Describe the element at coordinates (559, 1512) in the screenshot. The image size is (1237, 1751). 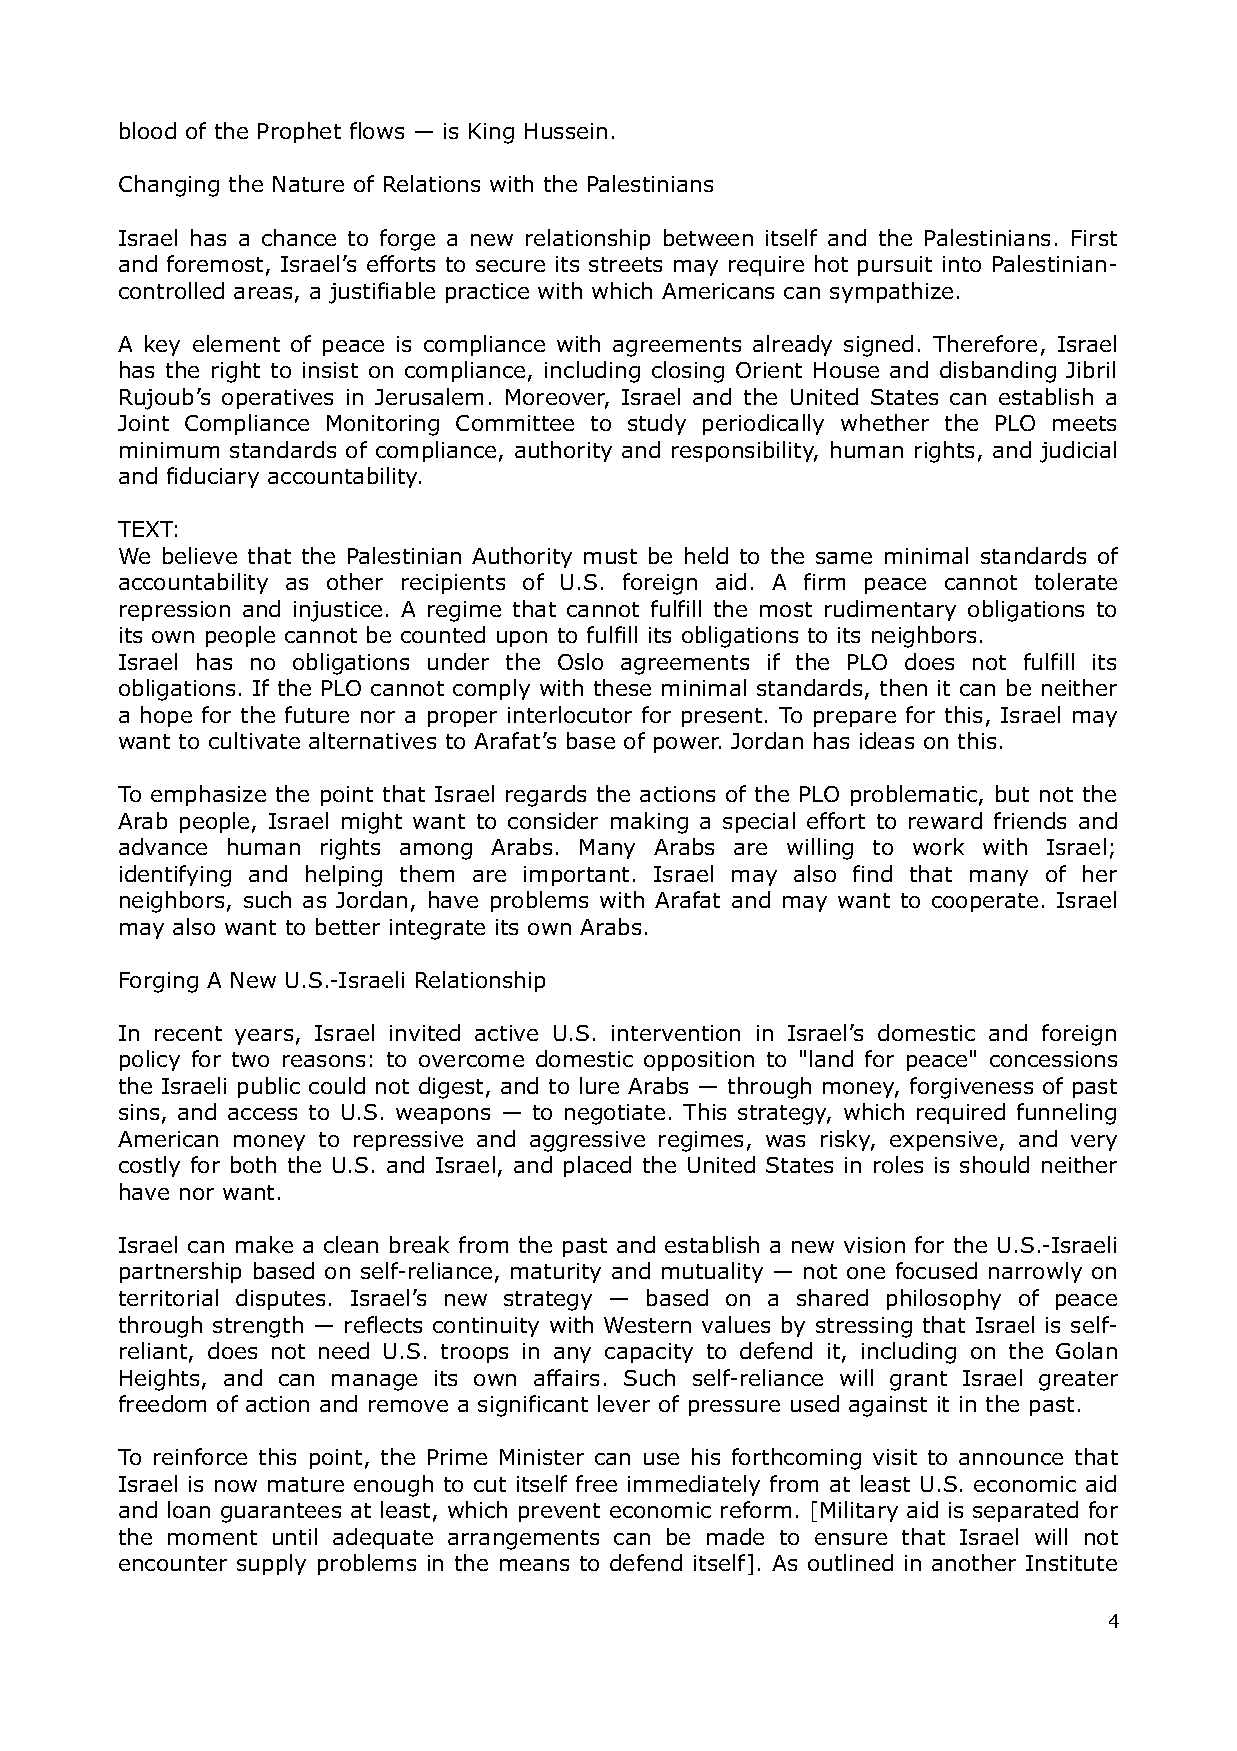
I see `prevent` at that location.
